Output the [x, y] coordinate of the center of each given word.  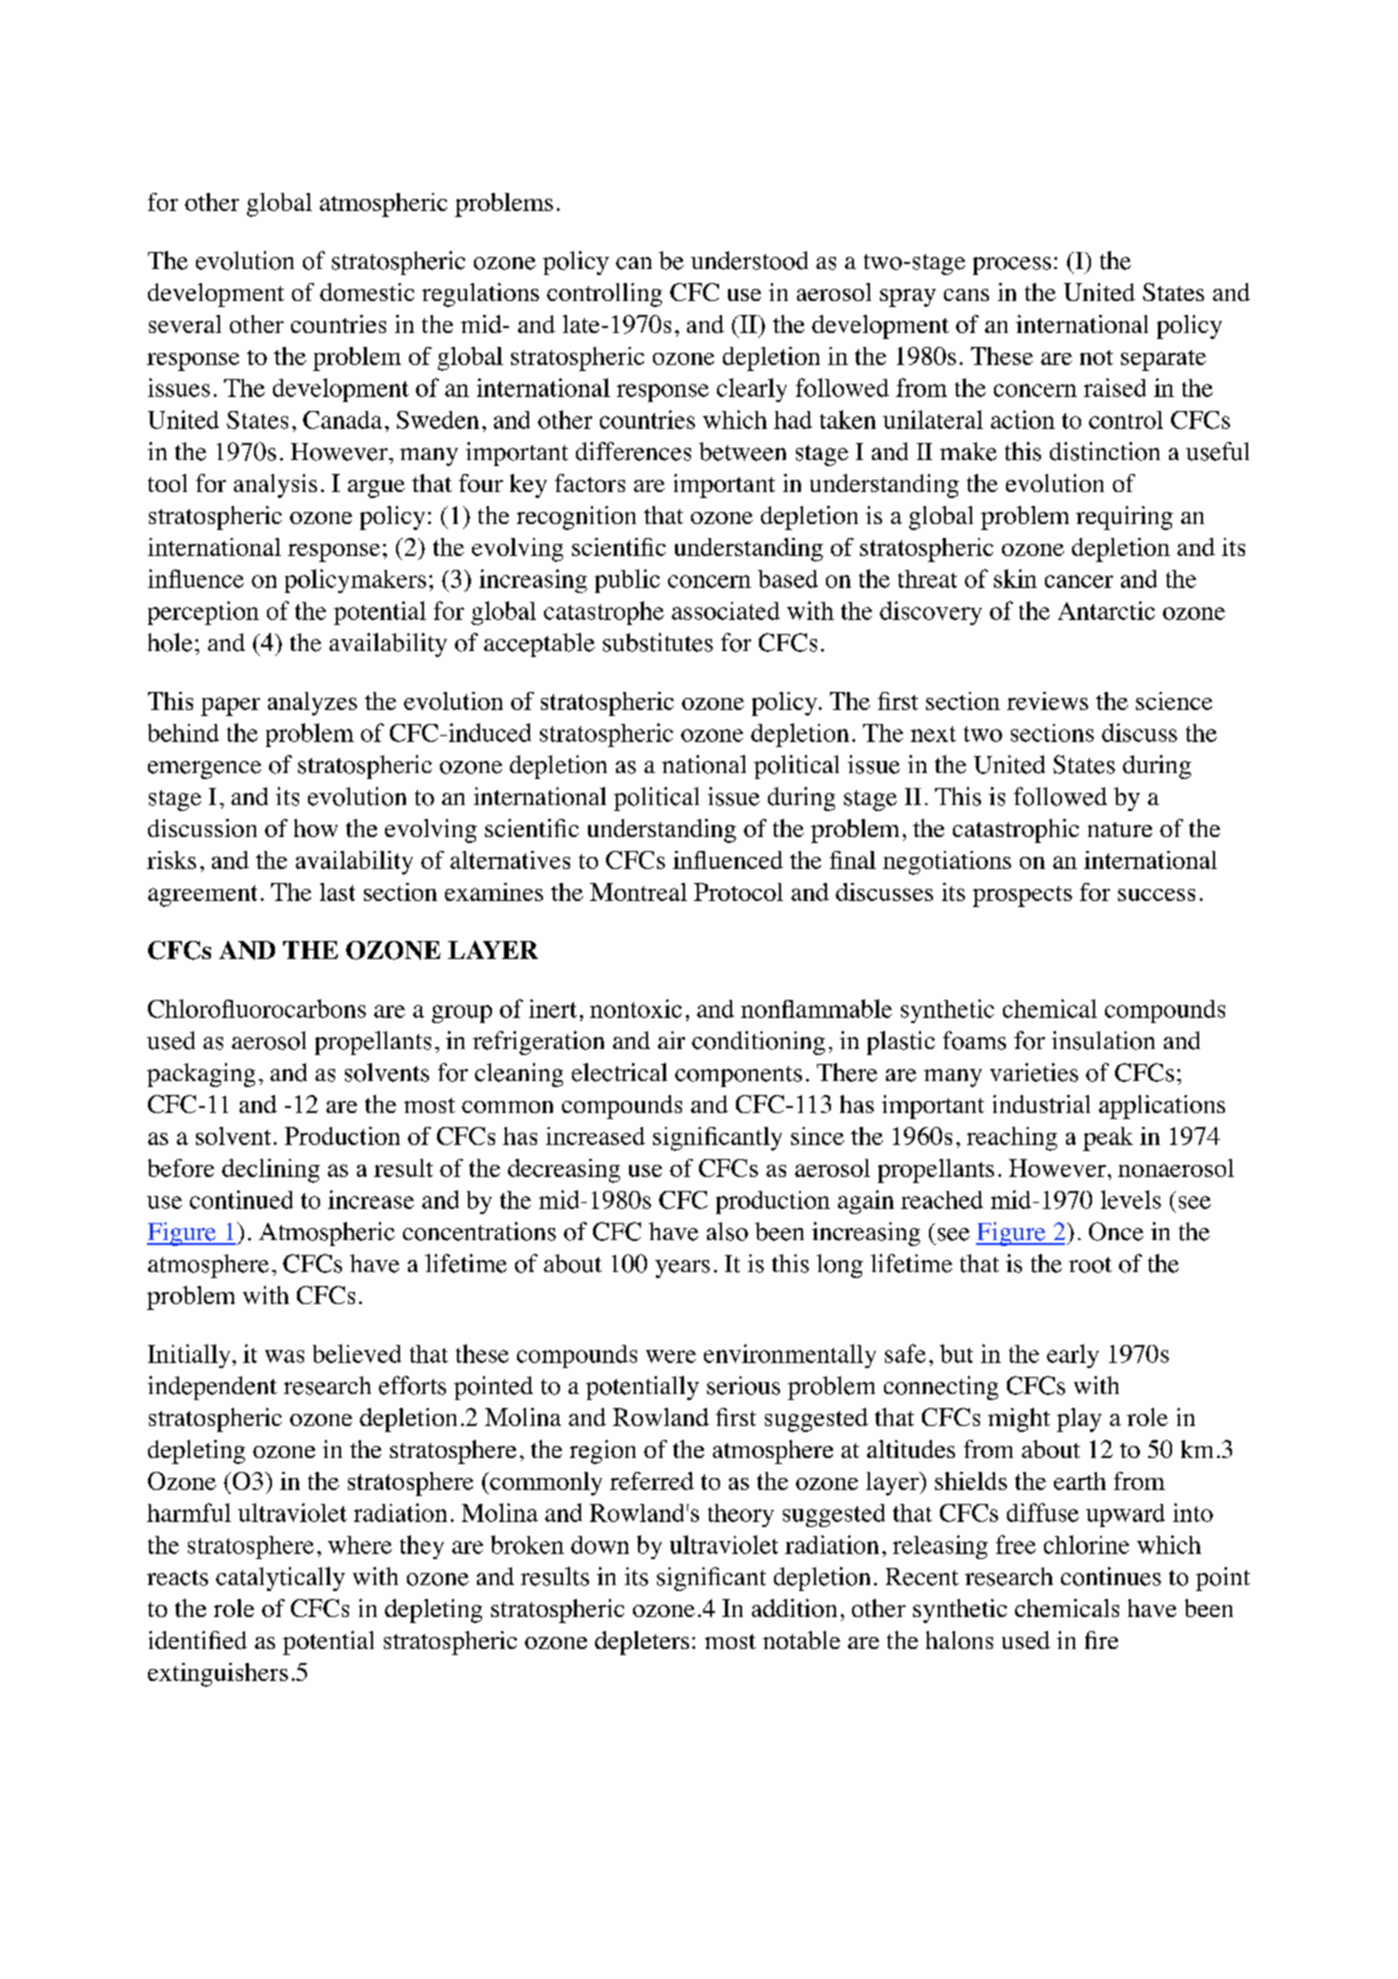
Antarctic [1106, 610]
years [682, 1269]
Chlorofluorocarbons [257, 1008]
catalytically [280, 1579]
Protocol [738, 892]
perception [203, 613]
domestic [367, 292]
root [1090, 1265]
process [1012, 266]
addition [794, 1608]
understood [749, 260]
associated [726, 611]
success [1156, 895]
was [284, 1356]
